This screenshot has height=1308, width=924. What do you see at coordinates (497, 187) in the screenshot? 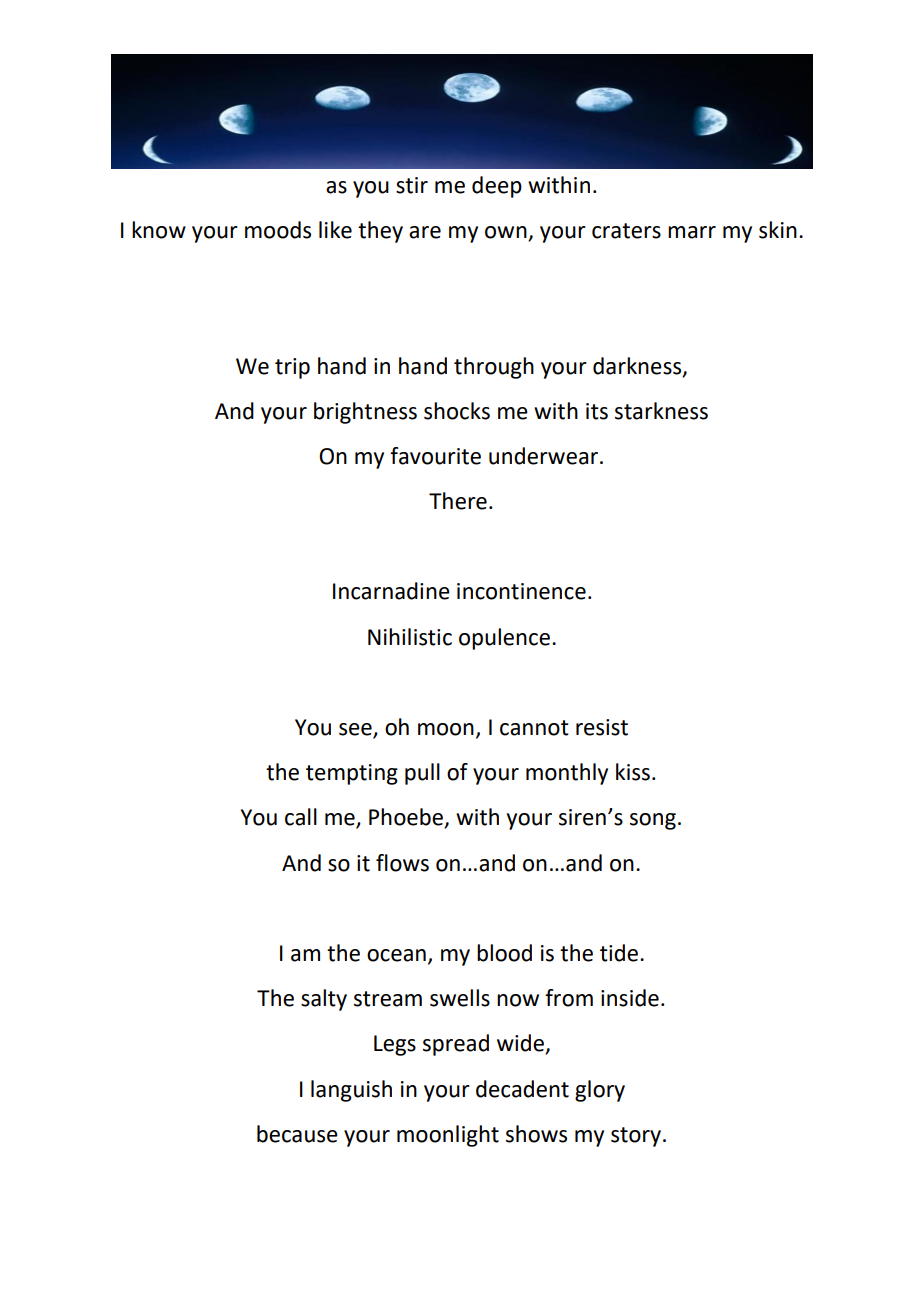
I see `deep` at bounding box center [497, 187].
